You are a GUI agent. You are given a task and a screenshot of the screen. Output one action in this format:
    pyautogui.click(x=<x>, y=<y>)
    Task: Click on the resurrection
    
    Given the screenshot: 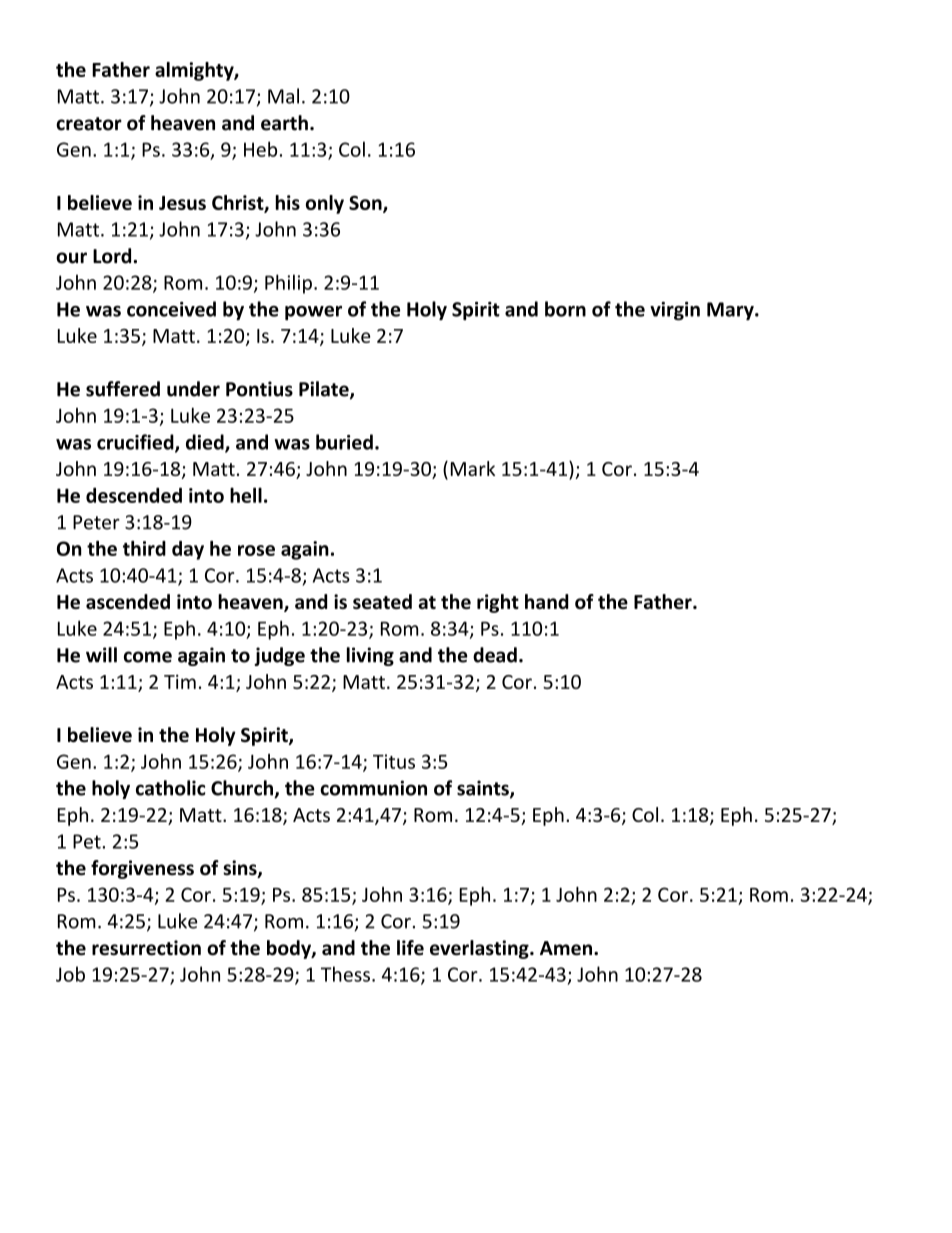 What is the action you would take?
    pyautogui.click(x=146, y=948)
